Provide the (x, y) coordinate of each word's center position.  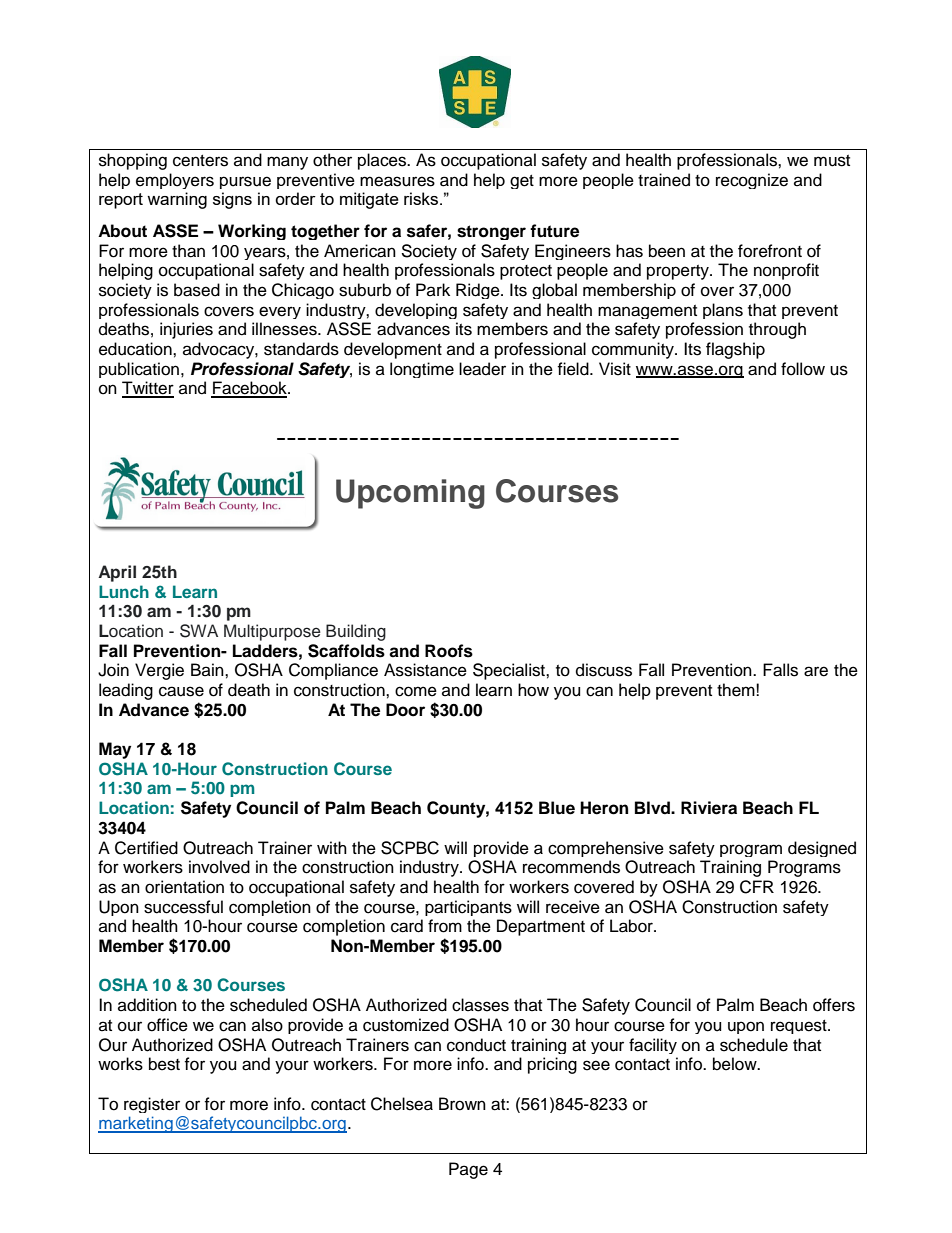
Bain (208, 669)
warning (177, 200)
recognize (752, 181)
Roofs (449, 651)
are (816, 671)
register (152, 1105)
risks (422, 198)
